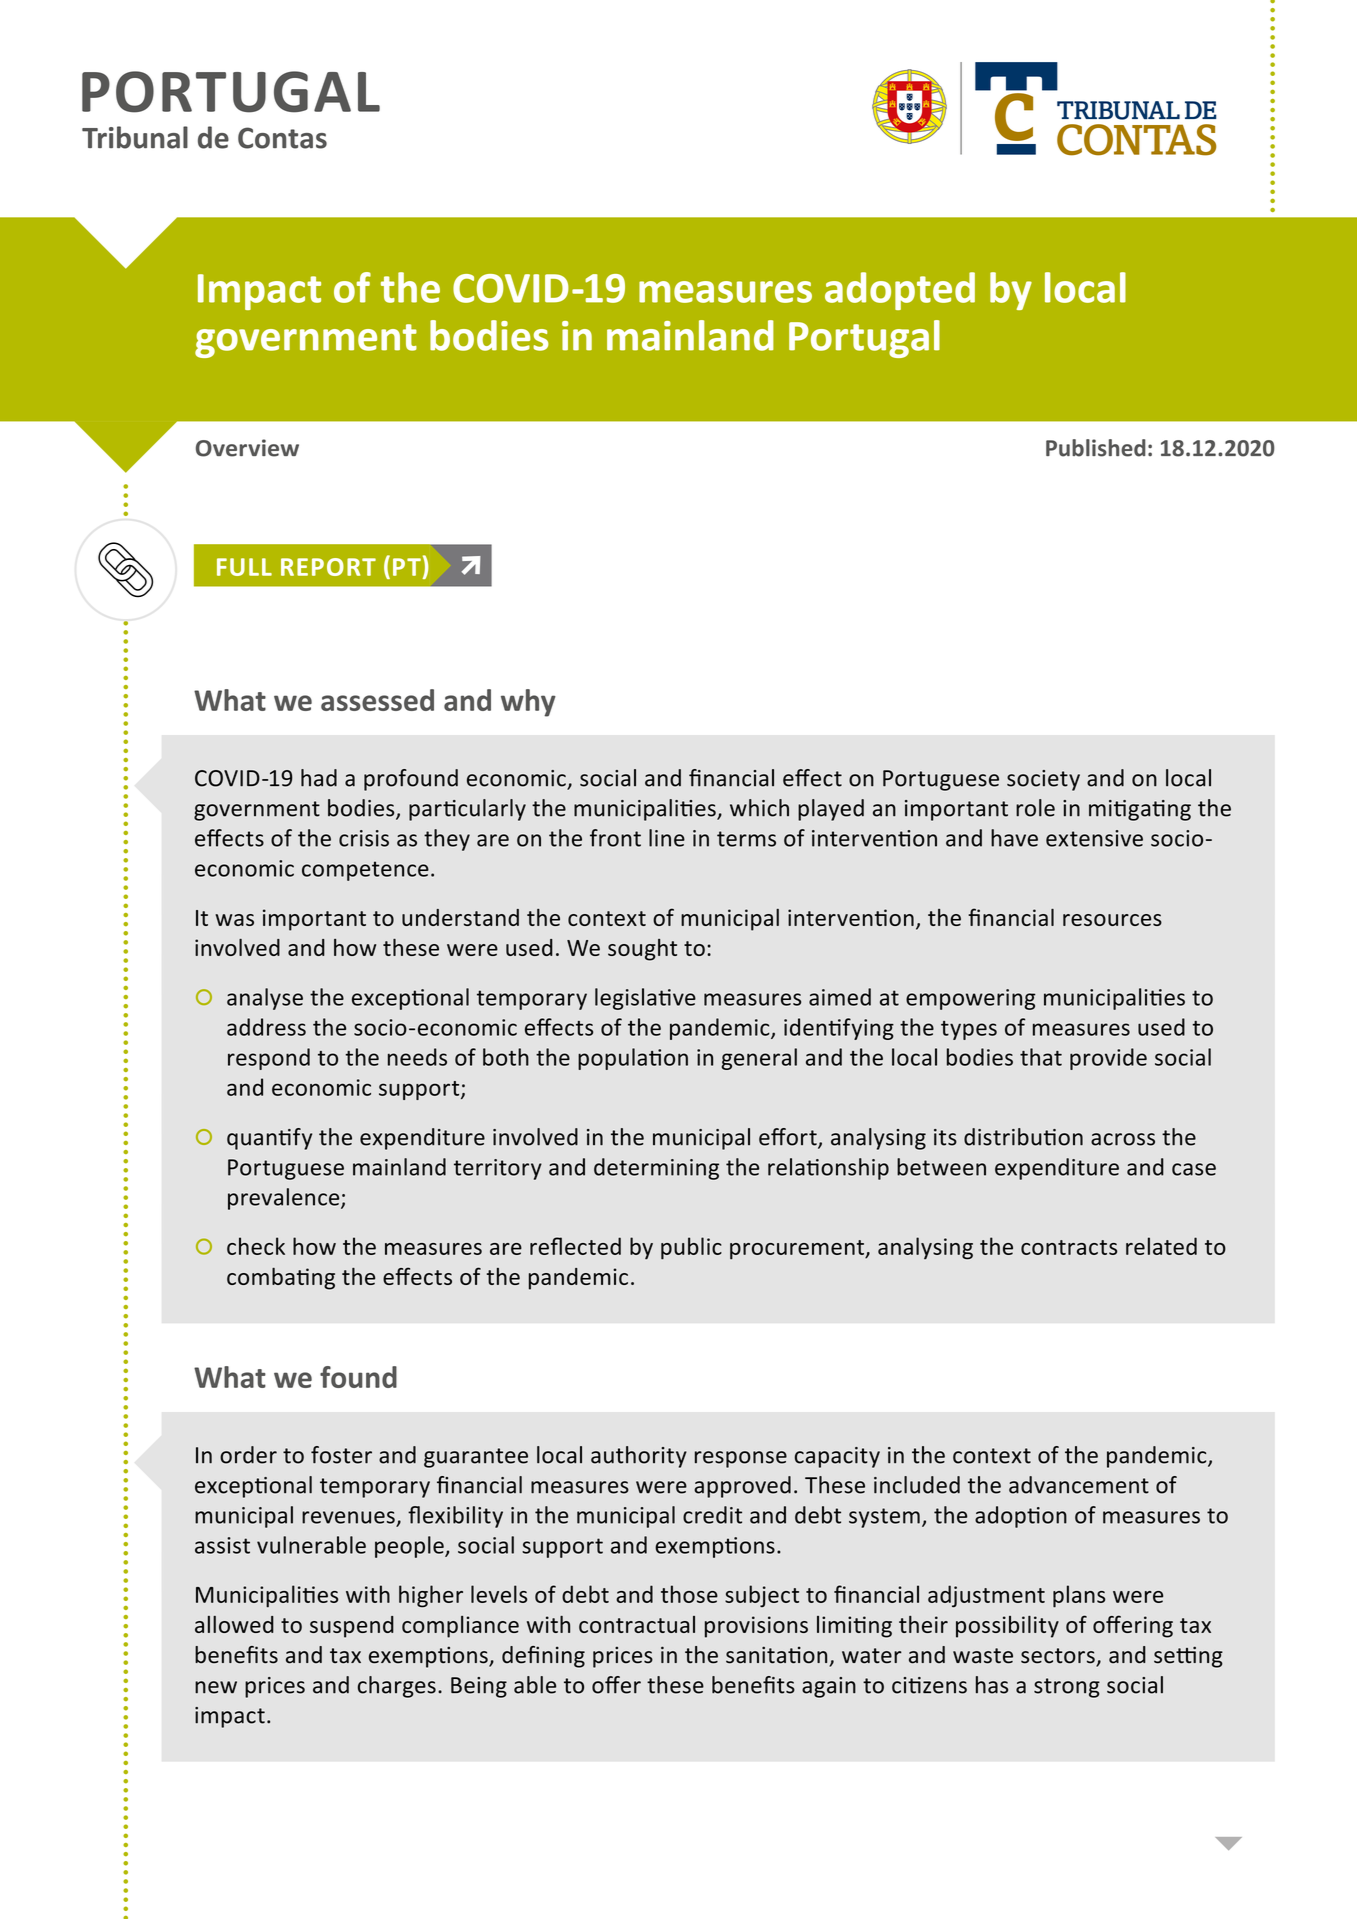 Image resolution: width=1357 pixels, height=1919 pixels. What do you see at coordinates (135, 137) in the screenshot?
I see `Tribunal` at bounding box center [135, 137].
